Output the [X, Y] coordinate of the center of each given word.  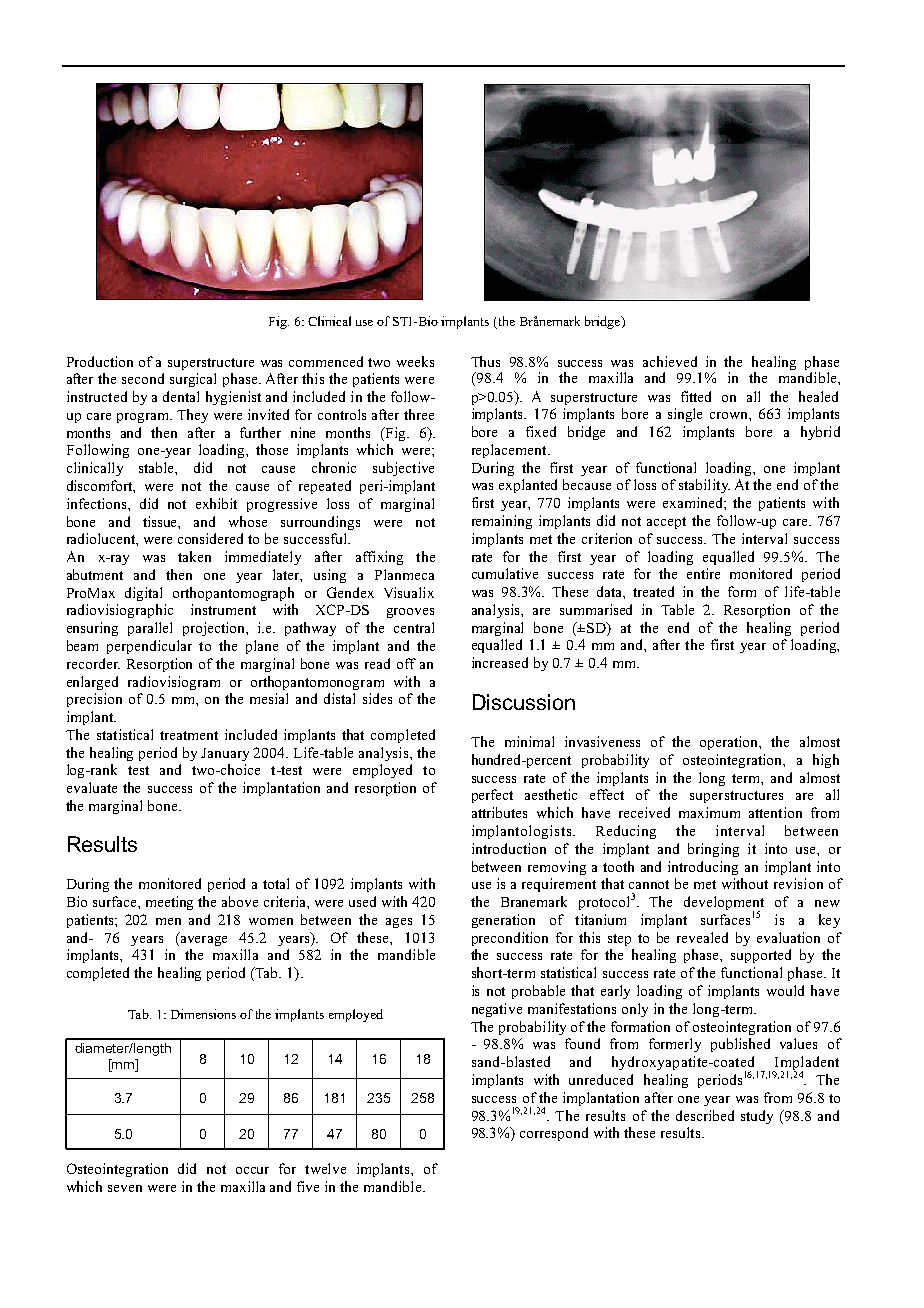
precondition [510, 939]
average [202, 939]
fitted [696, 396]
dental [181, 396]
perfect [492, 796]
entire [703, 573]
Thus [485, 361]
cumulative [505, 573]
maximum [709, 812]
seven [125, 1188]
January [225, 754]
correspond [554, 1134]
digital [143, 594]
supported [761, 956]
